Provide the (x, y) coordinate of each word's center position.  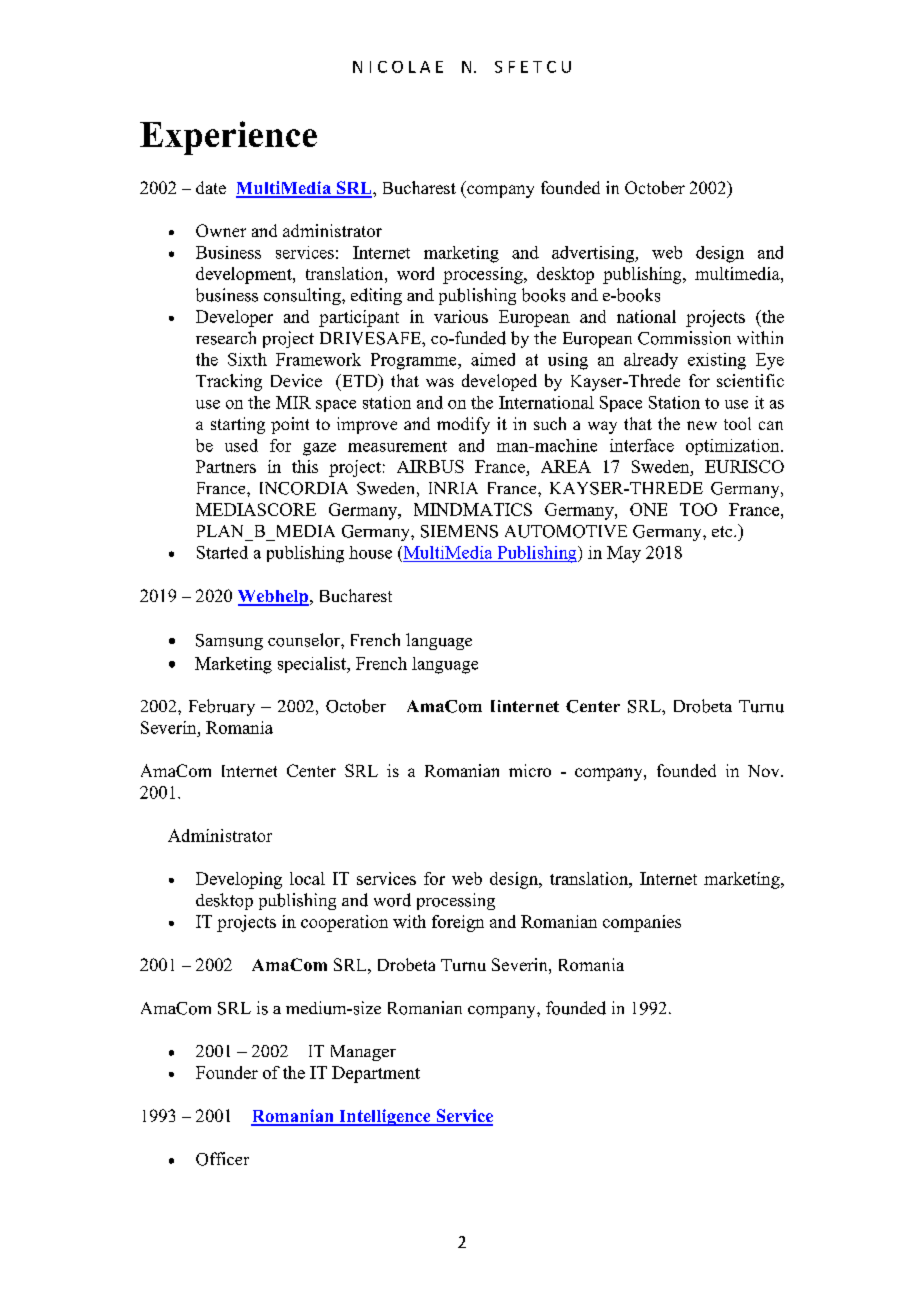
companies (642, 923)
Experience (228, 138)
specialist (313, 665)
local (307, 878)
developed (499, 382)
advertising (594, 254)
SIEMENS (459, 531)
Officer (222, 1159)
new (702, 425)
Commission (684, 338)
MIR (293, 402)
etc (723, 531)
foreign (458, 923)
